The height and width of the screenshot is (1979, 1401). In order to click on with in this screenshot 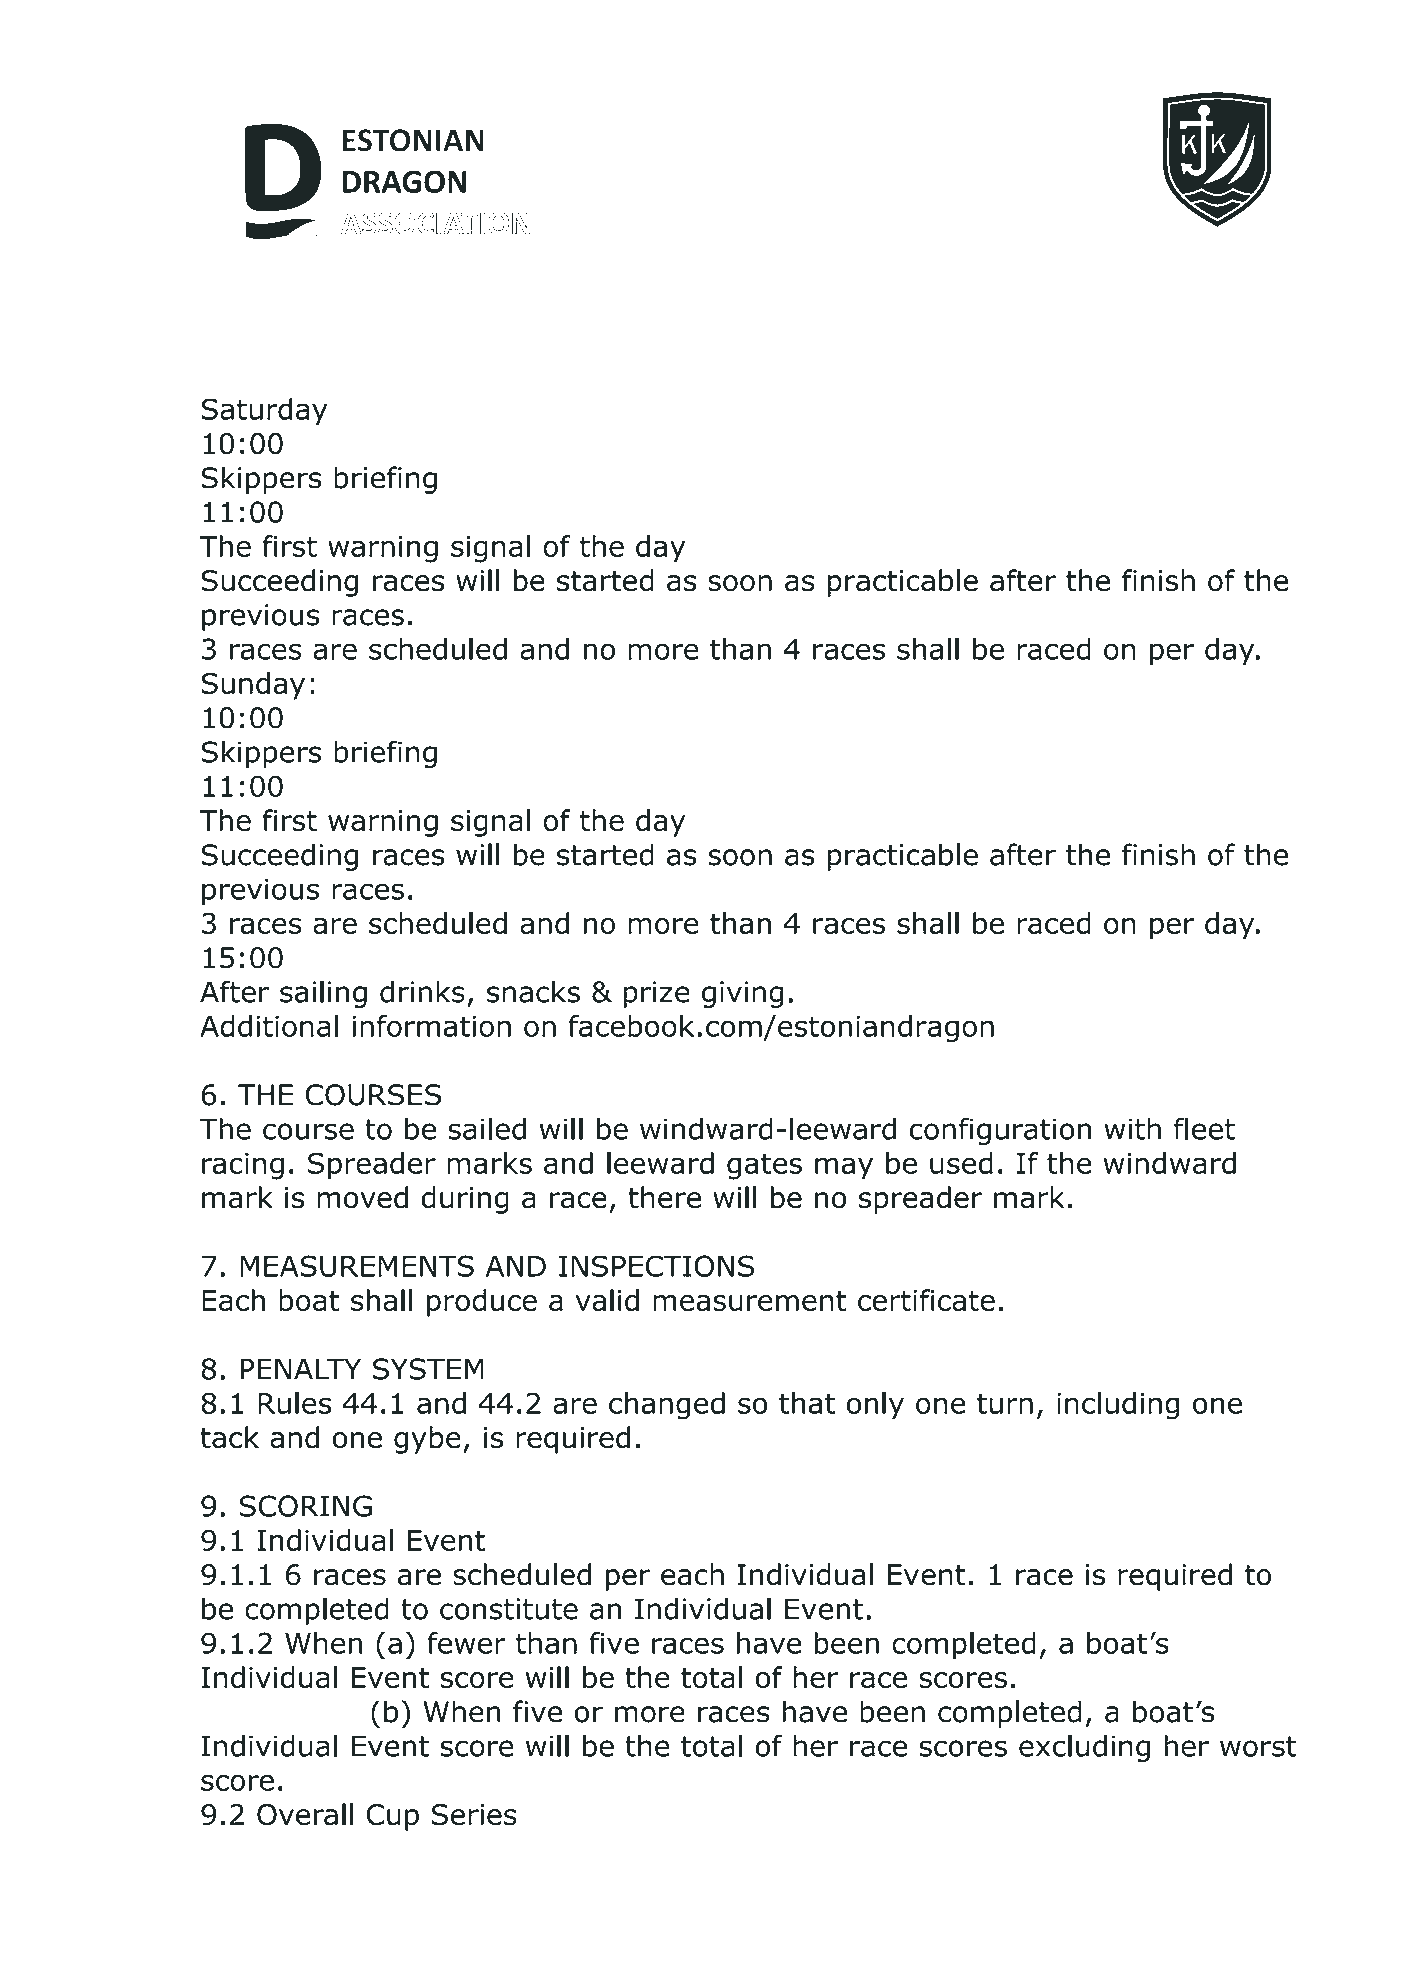, I will do `click(1132, 1129)`.
